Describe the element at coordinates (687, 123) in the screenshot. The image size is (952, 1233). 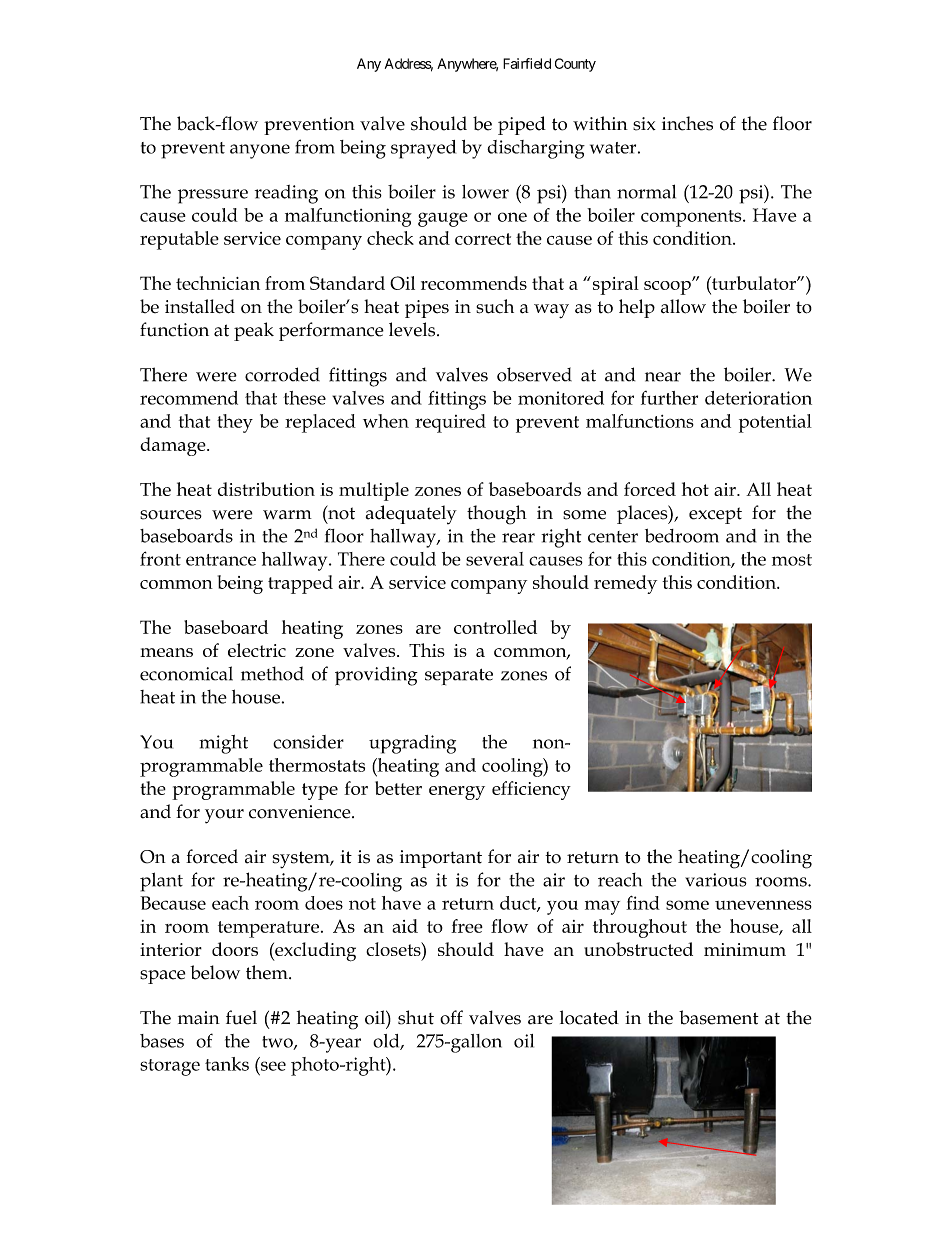
I see `inches` at that location.
